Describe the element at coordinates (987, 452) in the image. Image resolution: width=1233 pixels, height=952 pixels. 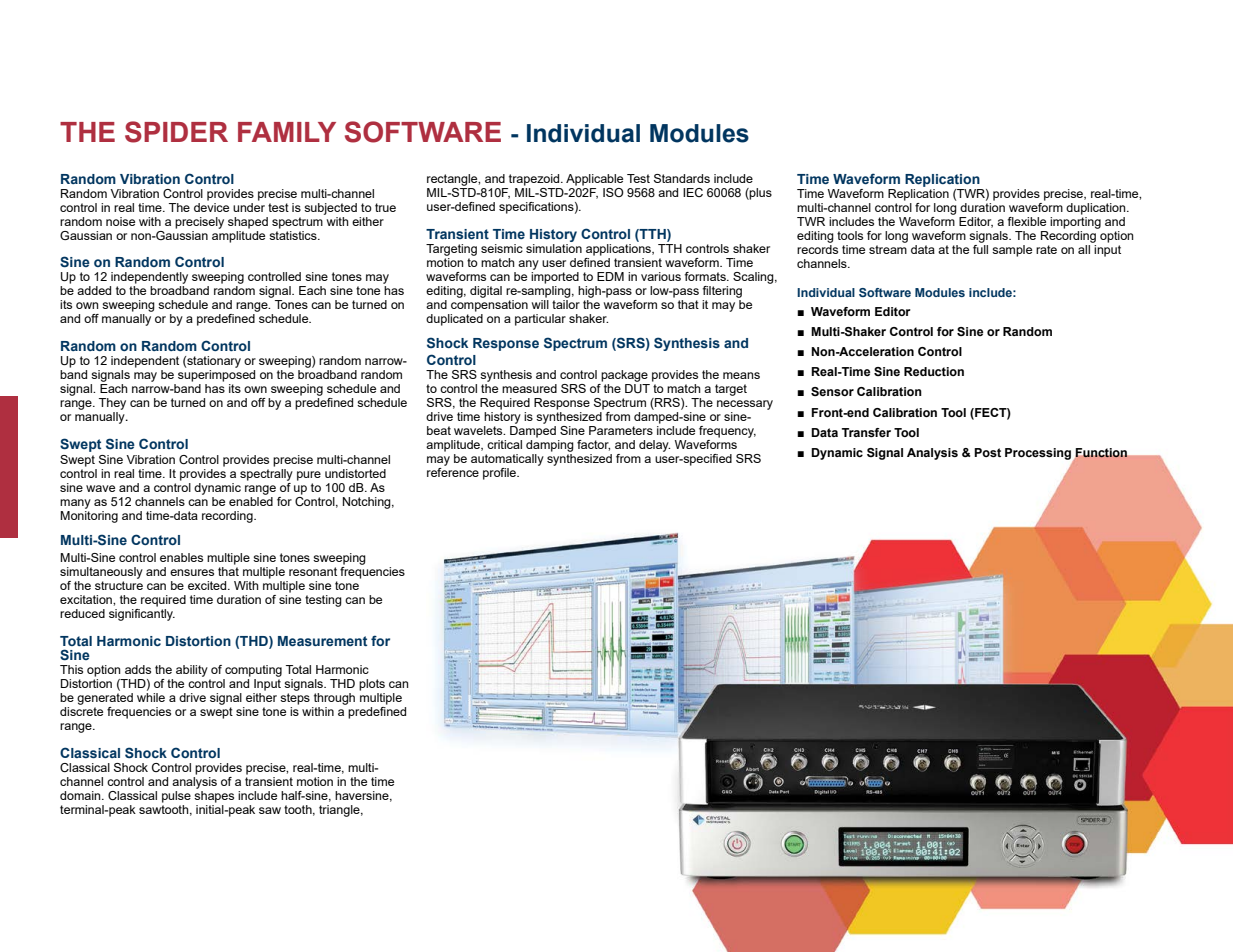
I see `Post` at that location.
